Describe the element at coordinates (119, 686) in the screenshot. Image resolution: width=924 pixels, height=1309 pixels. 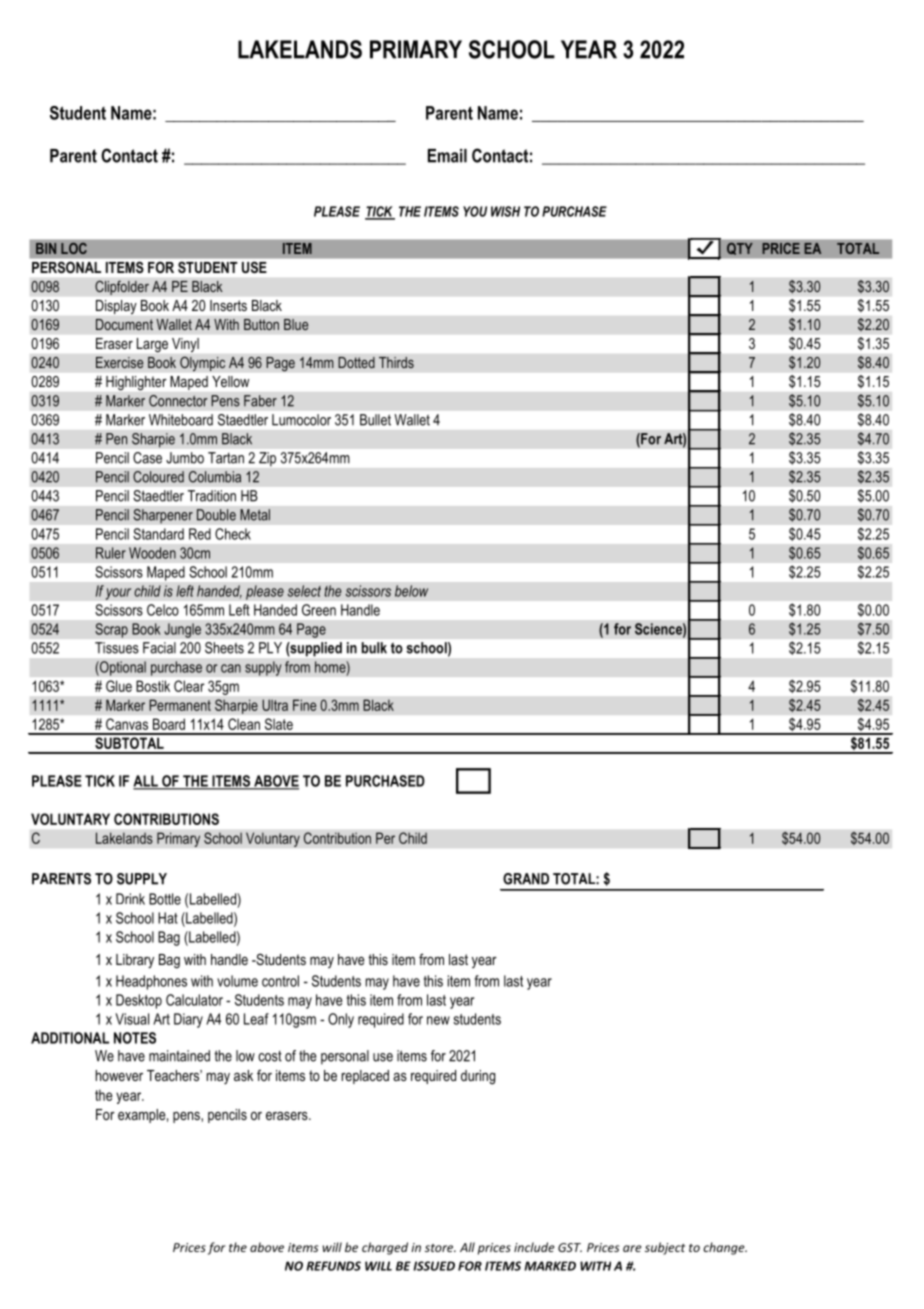
I see `Glue` at that location.
